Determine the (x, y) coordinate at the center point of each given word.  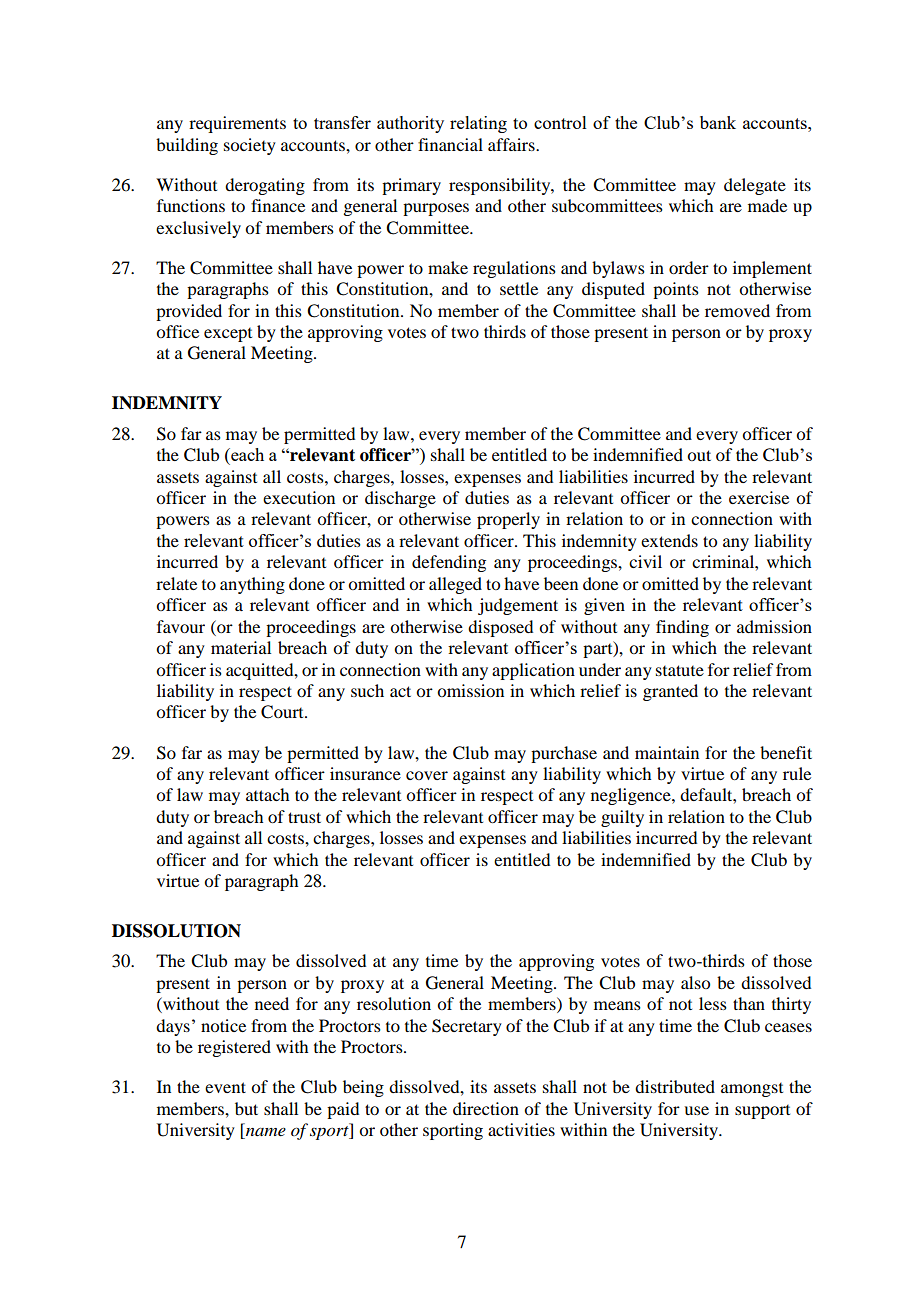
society (250, 146)
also (695, 982)
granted (670, 692)
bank (718, 122)
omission (470, 690)
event (225, 1087)
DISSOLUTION (176, 931)
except (228, 335)
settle (519, 288)
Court (283, 712)
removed (737, 310)
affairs (512, 144)
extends (669, 540)
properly (508, 520)
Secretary (467, 1027)
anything (252, 585)
